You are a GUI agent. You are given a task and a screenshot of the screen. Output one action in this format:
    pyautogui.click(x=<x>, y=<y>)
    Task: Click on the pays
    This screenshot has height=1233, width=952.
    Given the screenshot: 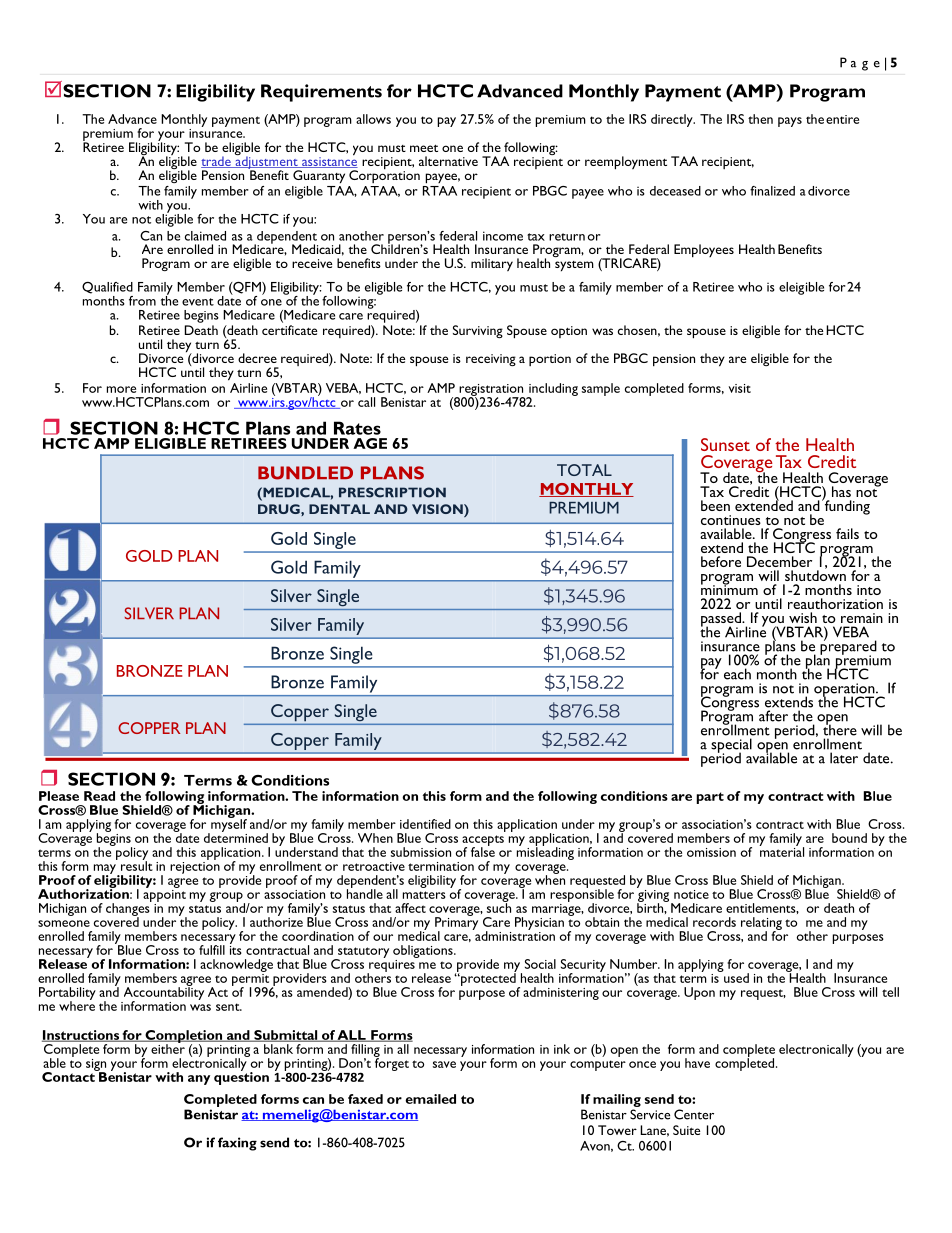 What is the action you would take?
    pyautogui.click(x=790, y=122)
